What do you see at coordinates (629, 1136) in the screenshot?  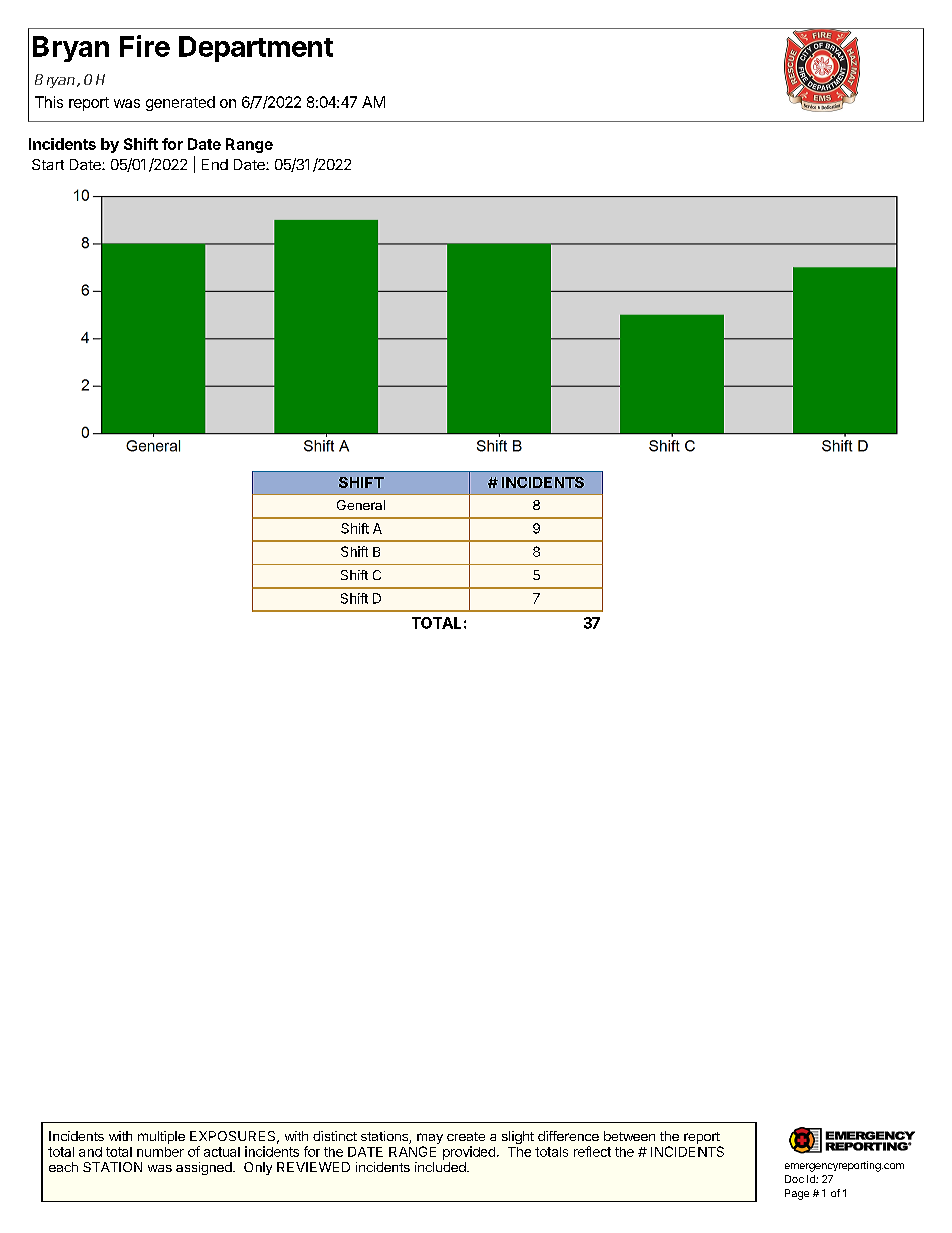 I see `between` at bounding box center [629, 1136].
